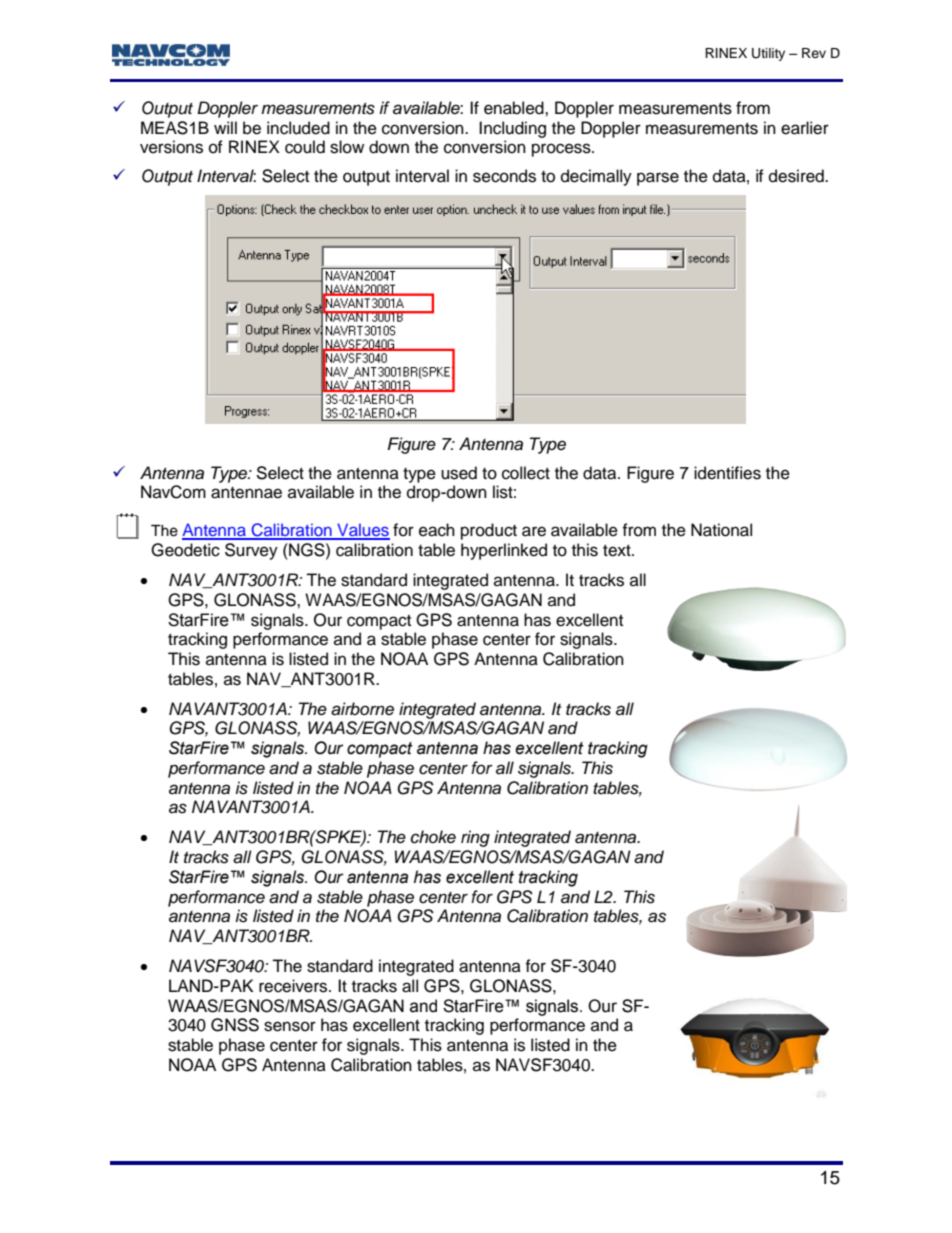 Image resolution: width=952 pixels, height=1233 pixels. Describe the element at coordinates (515, 108) in the screenshot. I see `enabled` at that location.
